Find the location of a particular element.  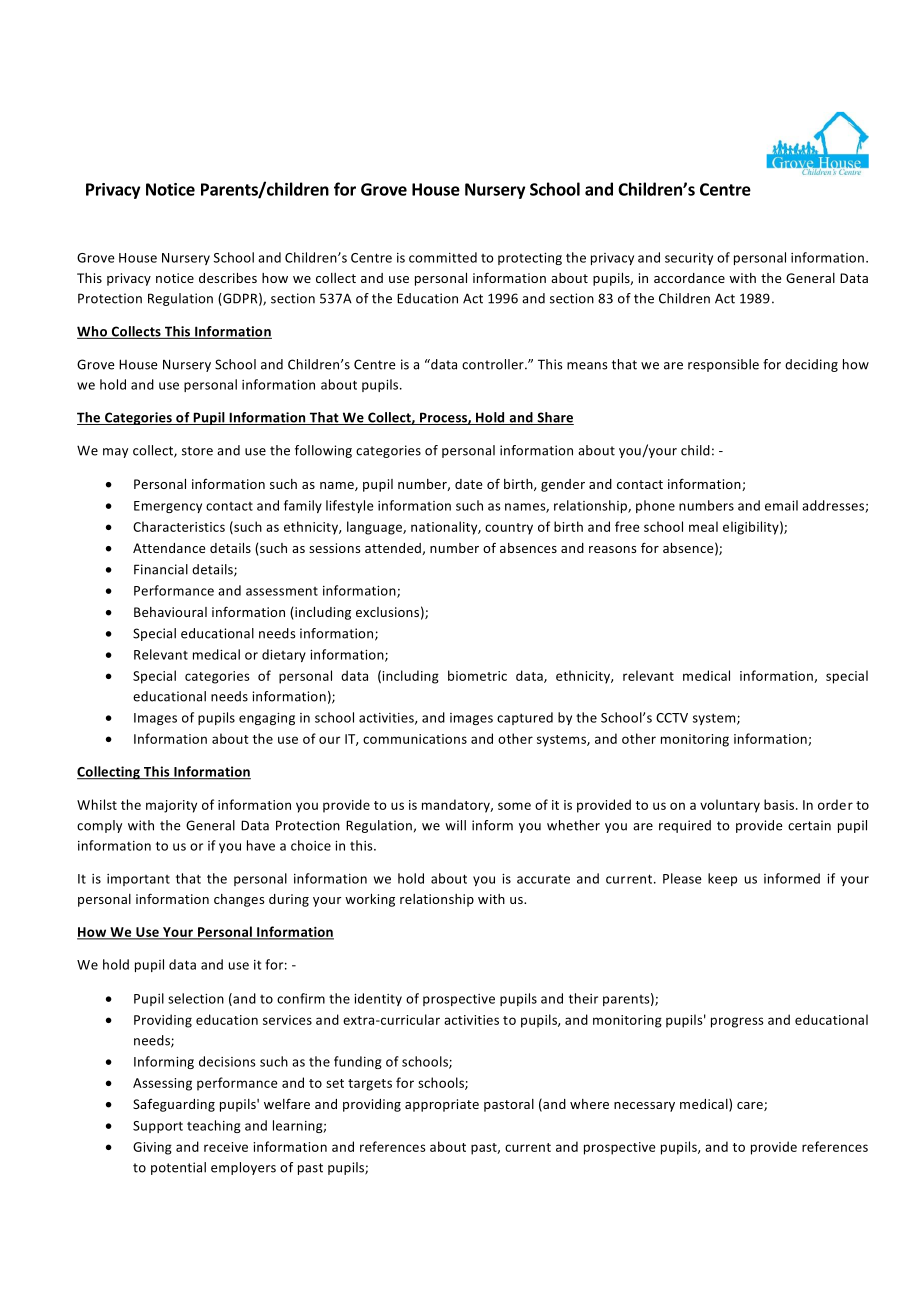

committed is located at coordinates (443, 257).
